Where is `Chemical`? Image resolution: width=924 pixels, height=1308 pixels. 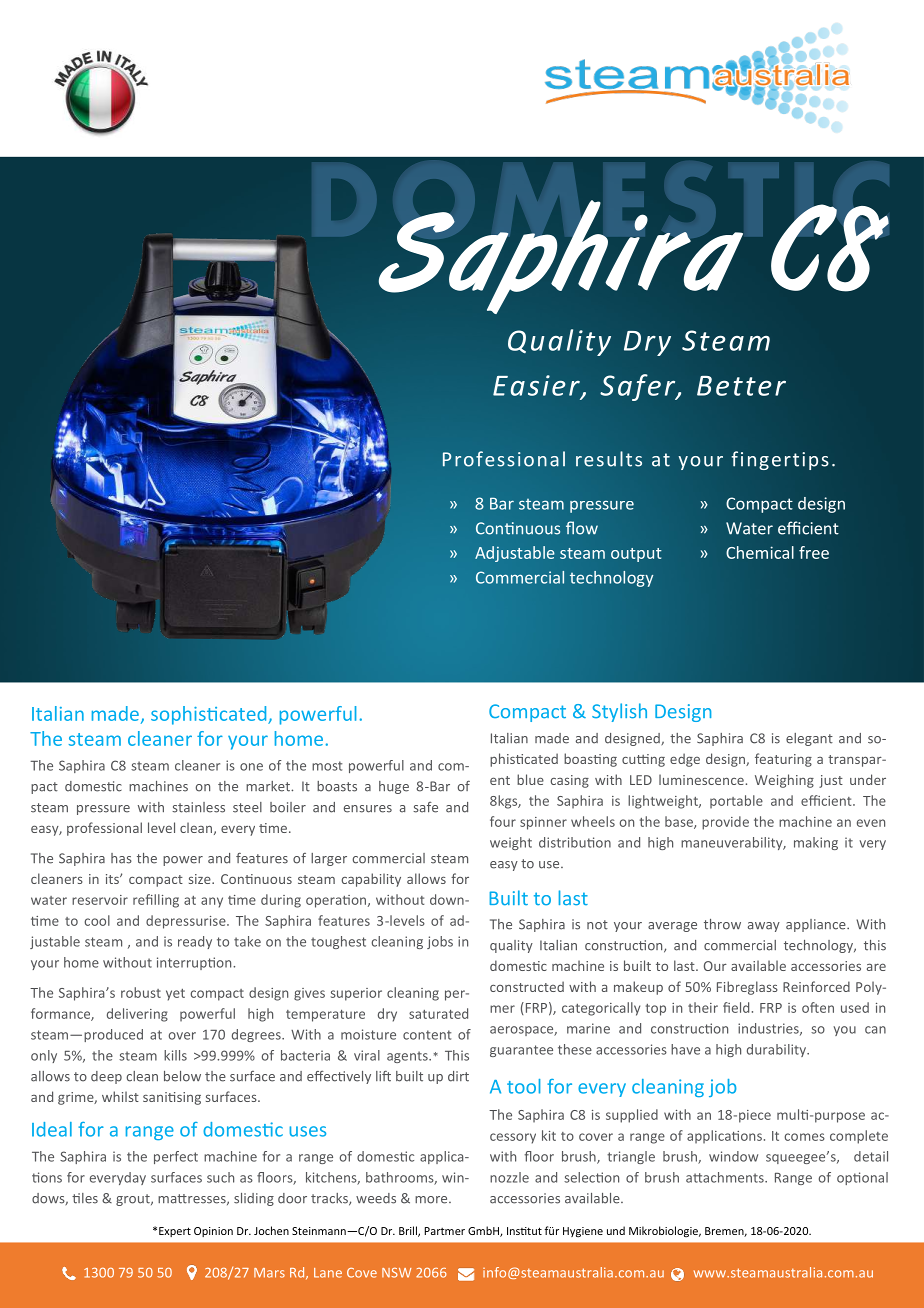
Chemical is located at coordinates (760, 552).
